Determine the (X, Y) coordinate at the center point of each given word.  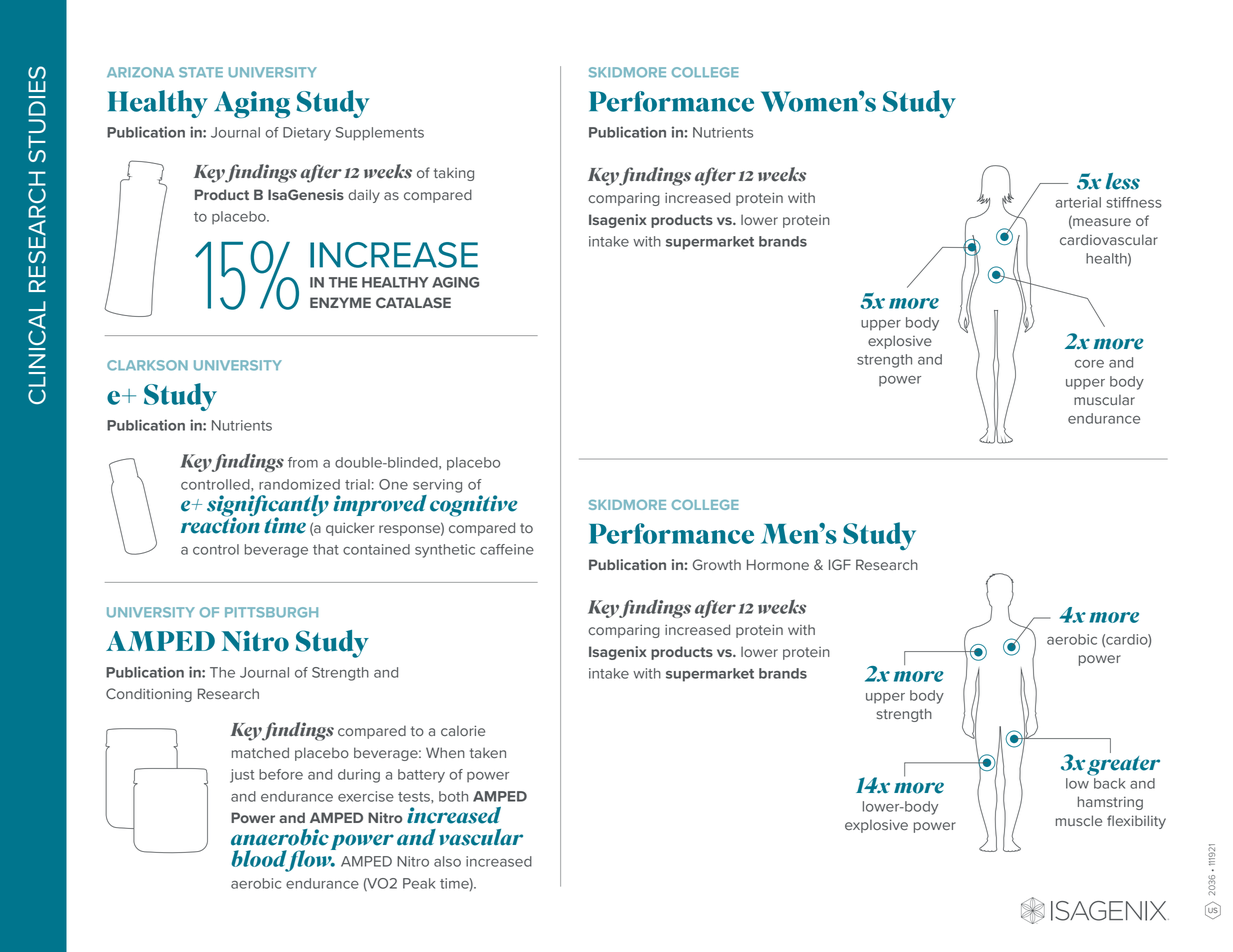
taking (454, 174)
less (1123, 181)
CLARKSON (147, 365)
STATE (201, 72)
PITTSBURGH (271, 612)
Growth (717, 564)
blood (259, 860)
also (447, 861)
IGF (840, 564)
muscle (1079, 820)
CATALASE (413, 302)
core (1089, 364)
